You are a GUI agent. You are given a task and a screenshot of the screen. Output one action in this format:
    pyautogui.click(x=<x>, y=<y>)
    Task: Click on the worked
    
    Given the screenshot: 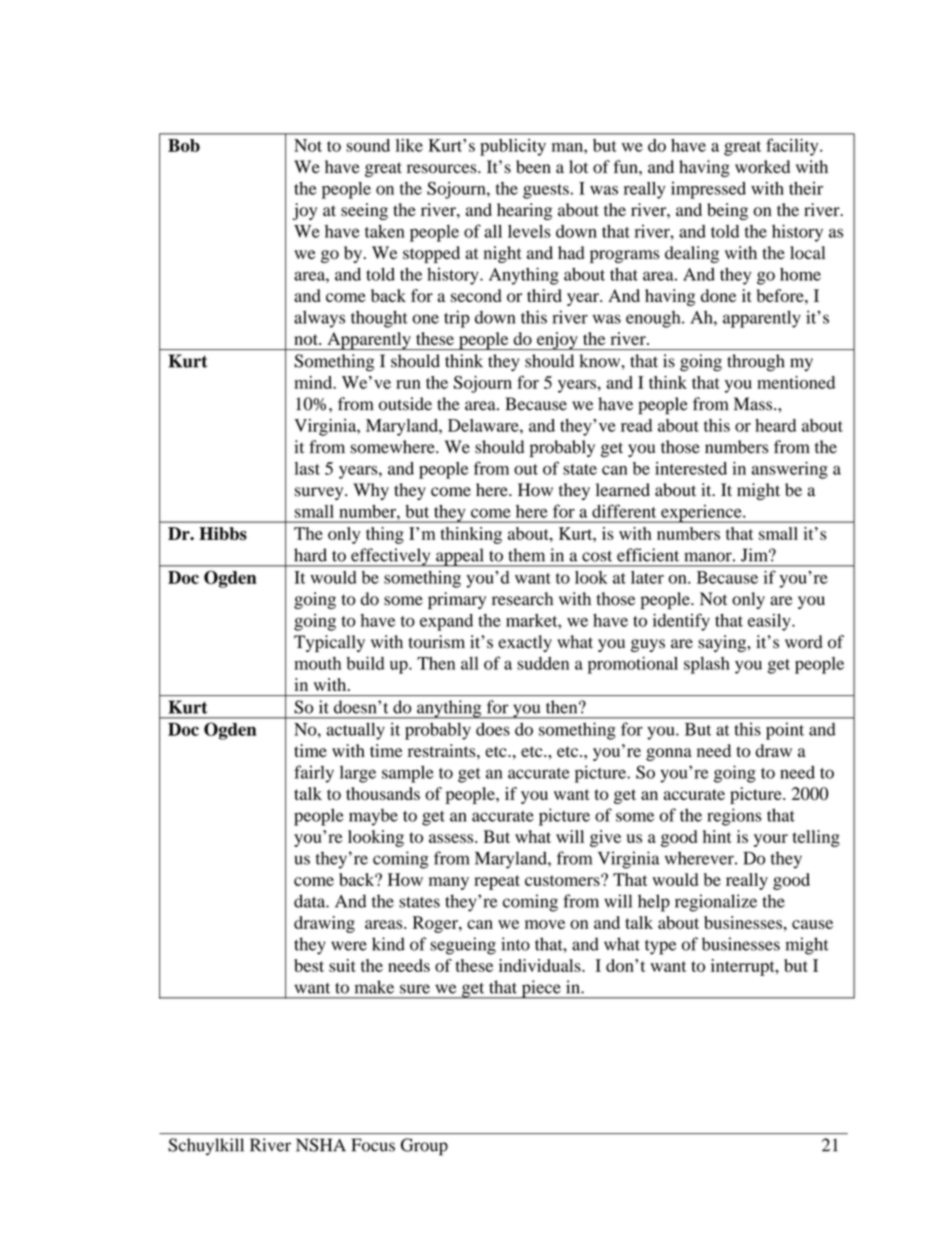 What is the action you would take?
    pyautogui.click(x=762, y=167)
